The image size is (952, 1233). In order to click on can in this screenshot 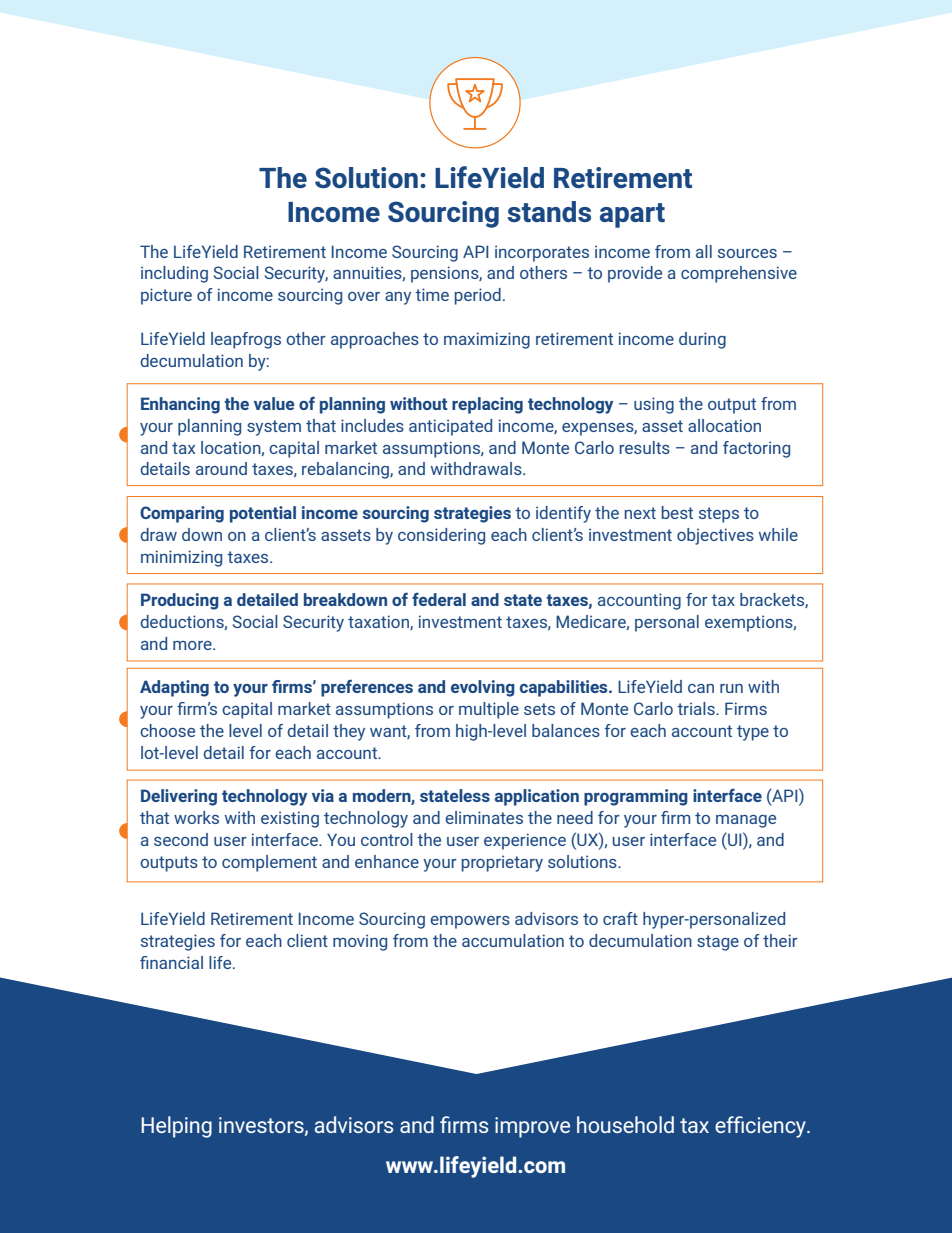, I will do `click(701, 688)`.
